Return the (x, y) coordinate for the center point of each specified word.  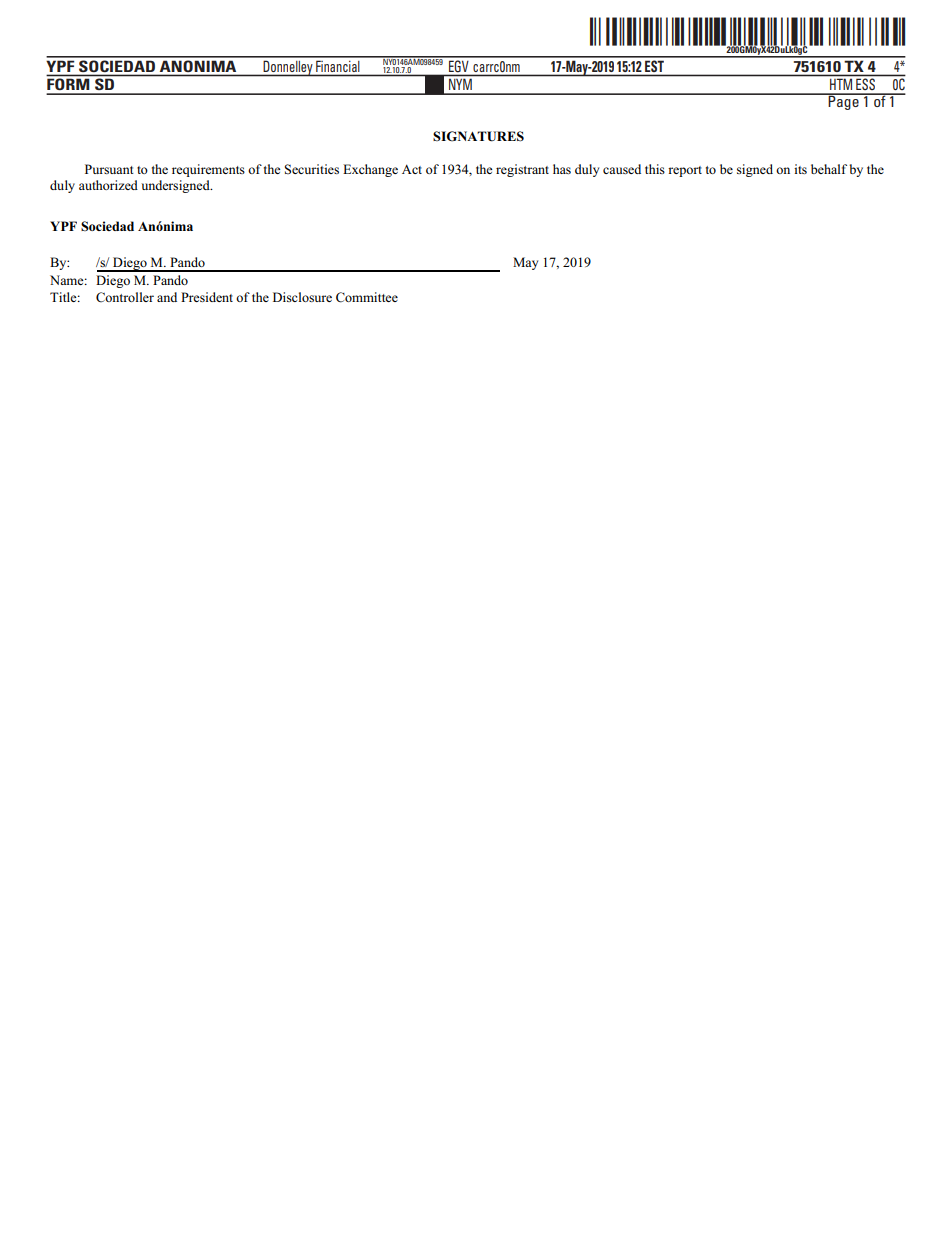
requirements (208, 170)
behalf (829, 169)
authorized (108, 185)
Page (844, 102)
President (207, 297)
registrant (522, 170)
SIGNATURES (478, 136)
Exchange (370, 170)
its (800, 169)
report (685, 171)
